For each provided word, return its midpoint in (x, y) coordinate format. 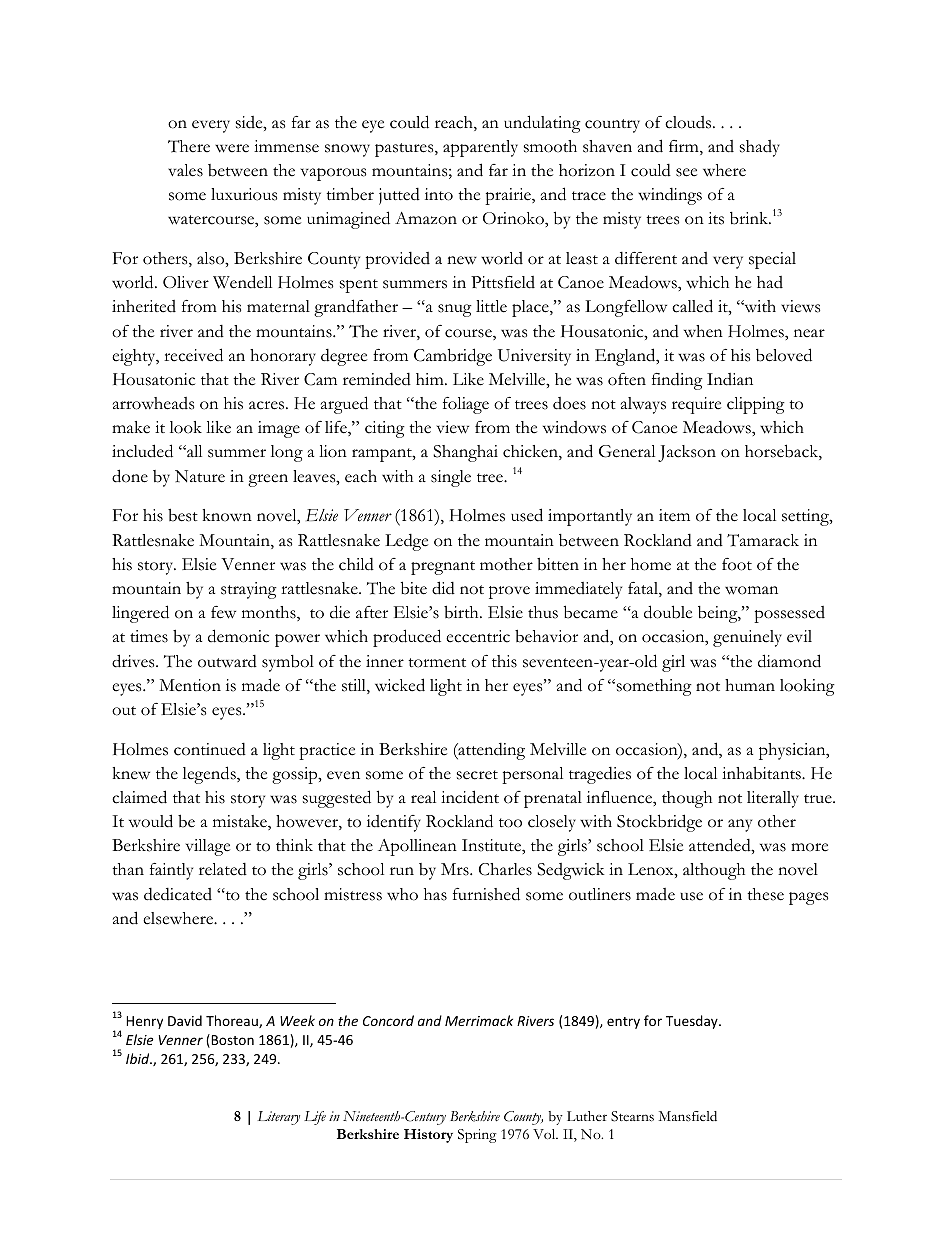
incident (470, 797)
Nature (200, 476)
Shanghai (465, 453)
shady (760, 148)
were (232, 148)
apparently (480, 148)
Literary (279, 1118)
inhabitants (762, 773)
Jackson (687, 453)
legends (210, 775)
